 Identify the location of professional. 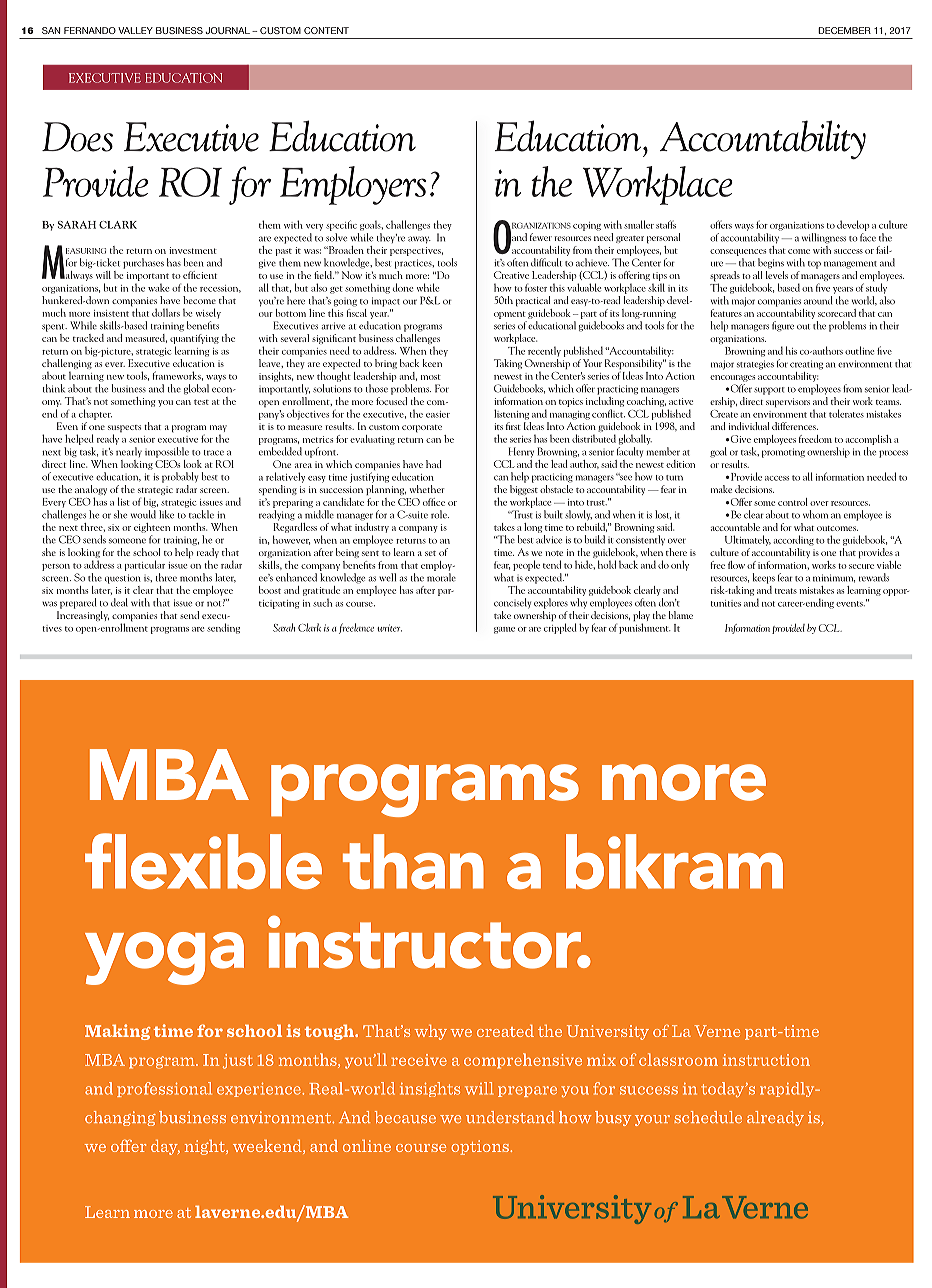
(164, 1089).
